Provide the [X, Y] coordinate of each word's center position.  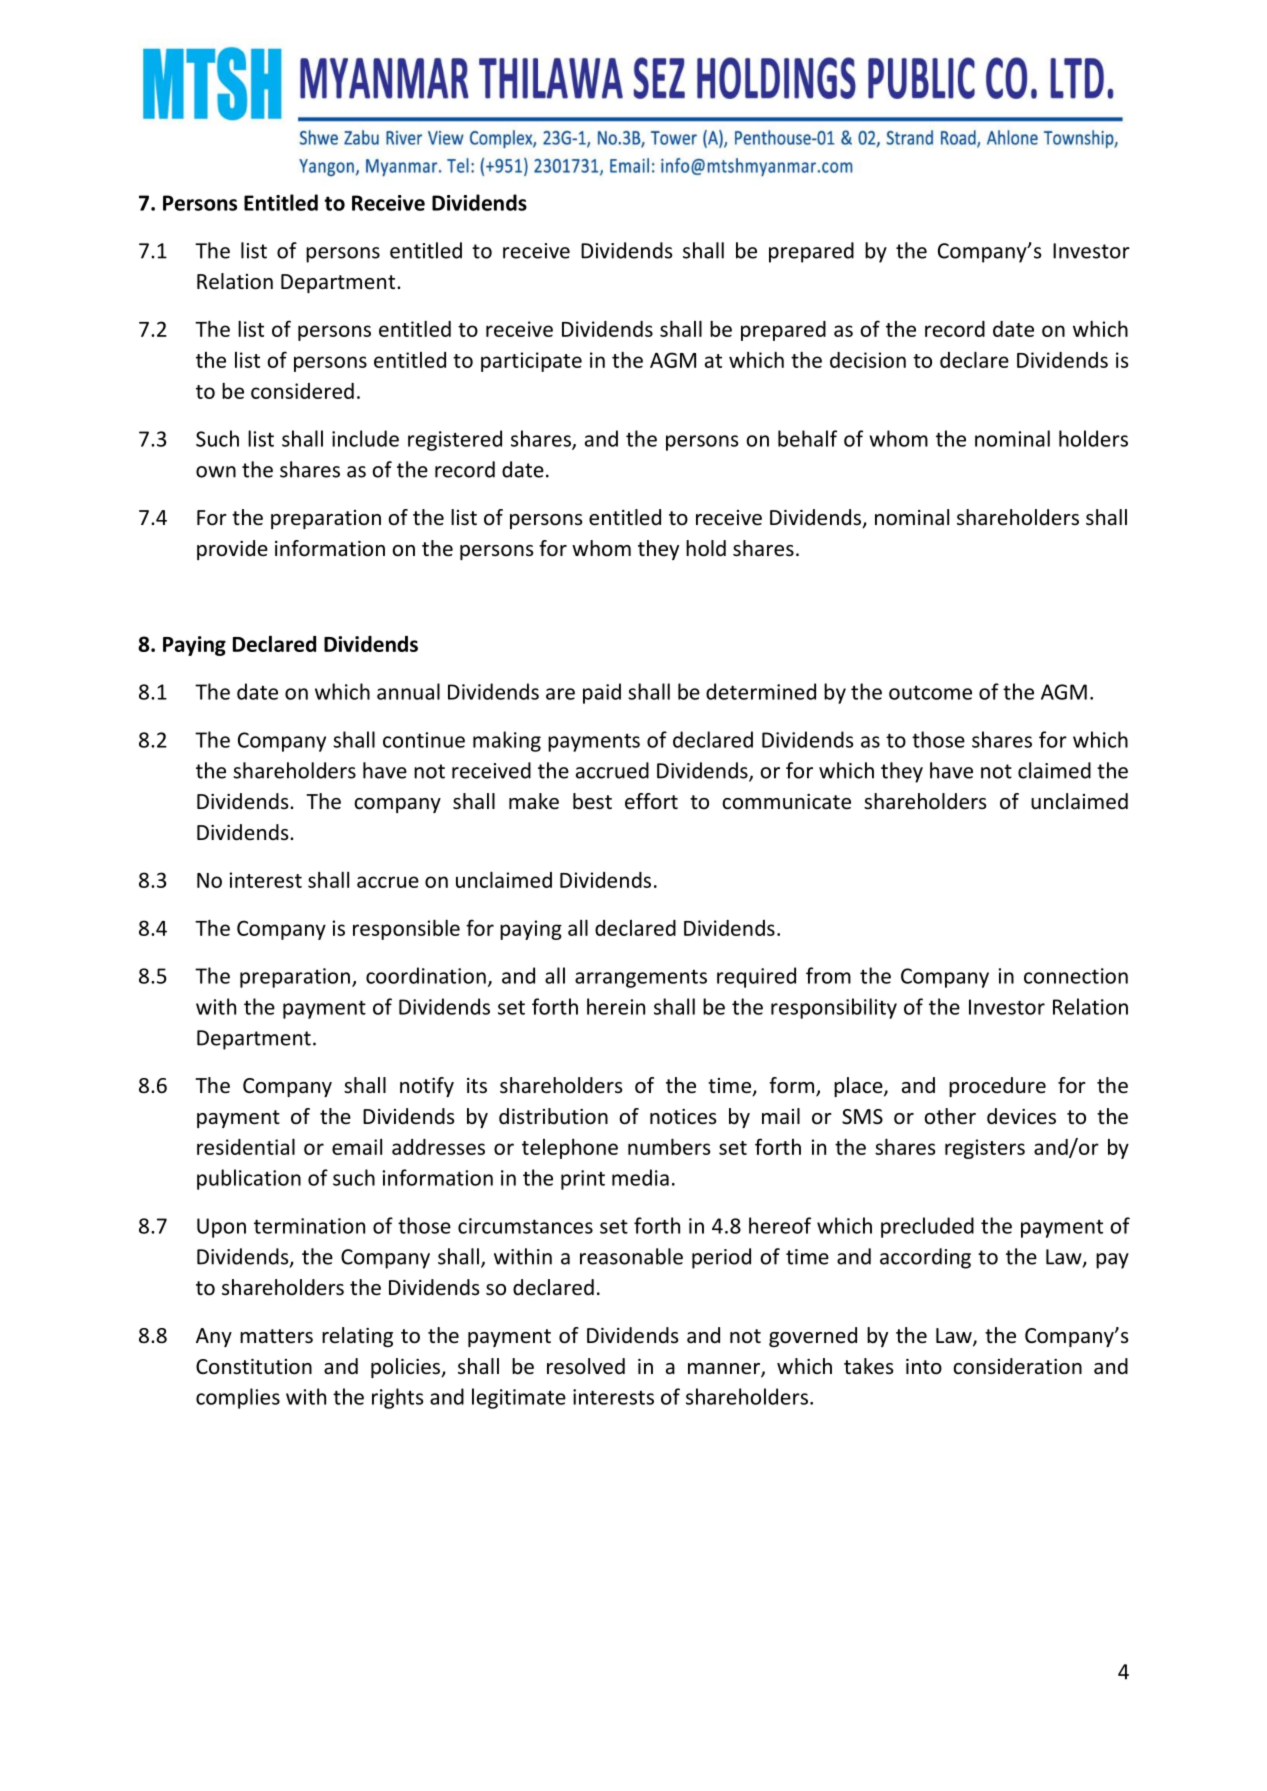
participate [531, 362]
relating [357, 1337]
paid [602, 693]
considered [302, 391]
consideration [1017, 1366]
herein [616, 1006]
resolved [586, 1366]
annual [408, 691]
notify [427, 1087]
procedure [997, 1087]
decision [868, 360]
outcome [930, 693]
